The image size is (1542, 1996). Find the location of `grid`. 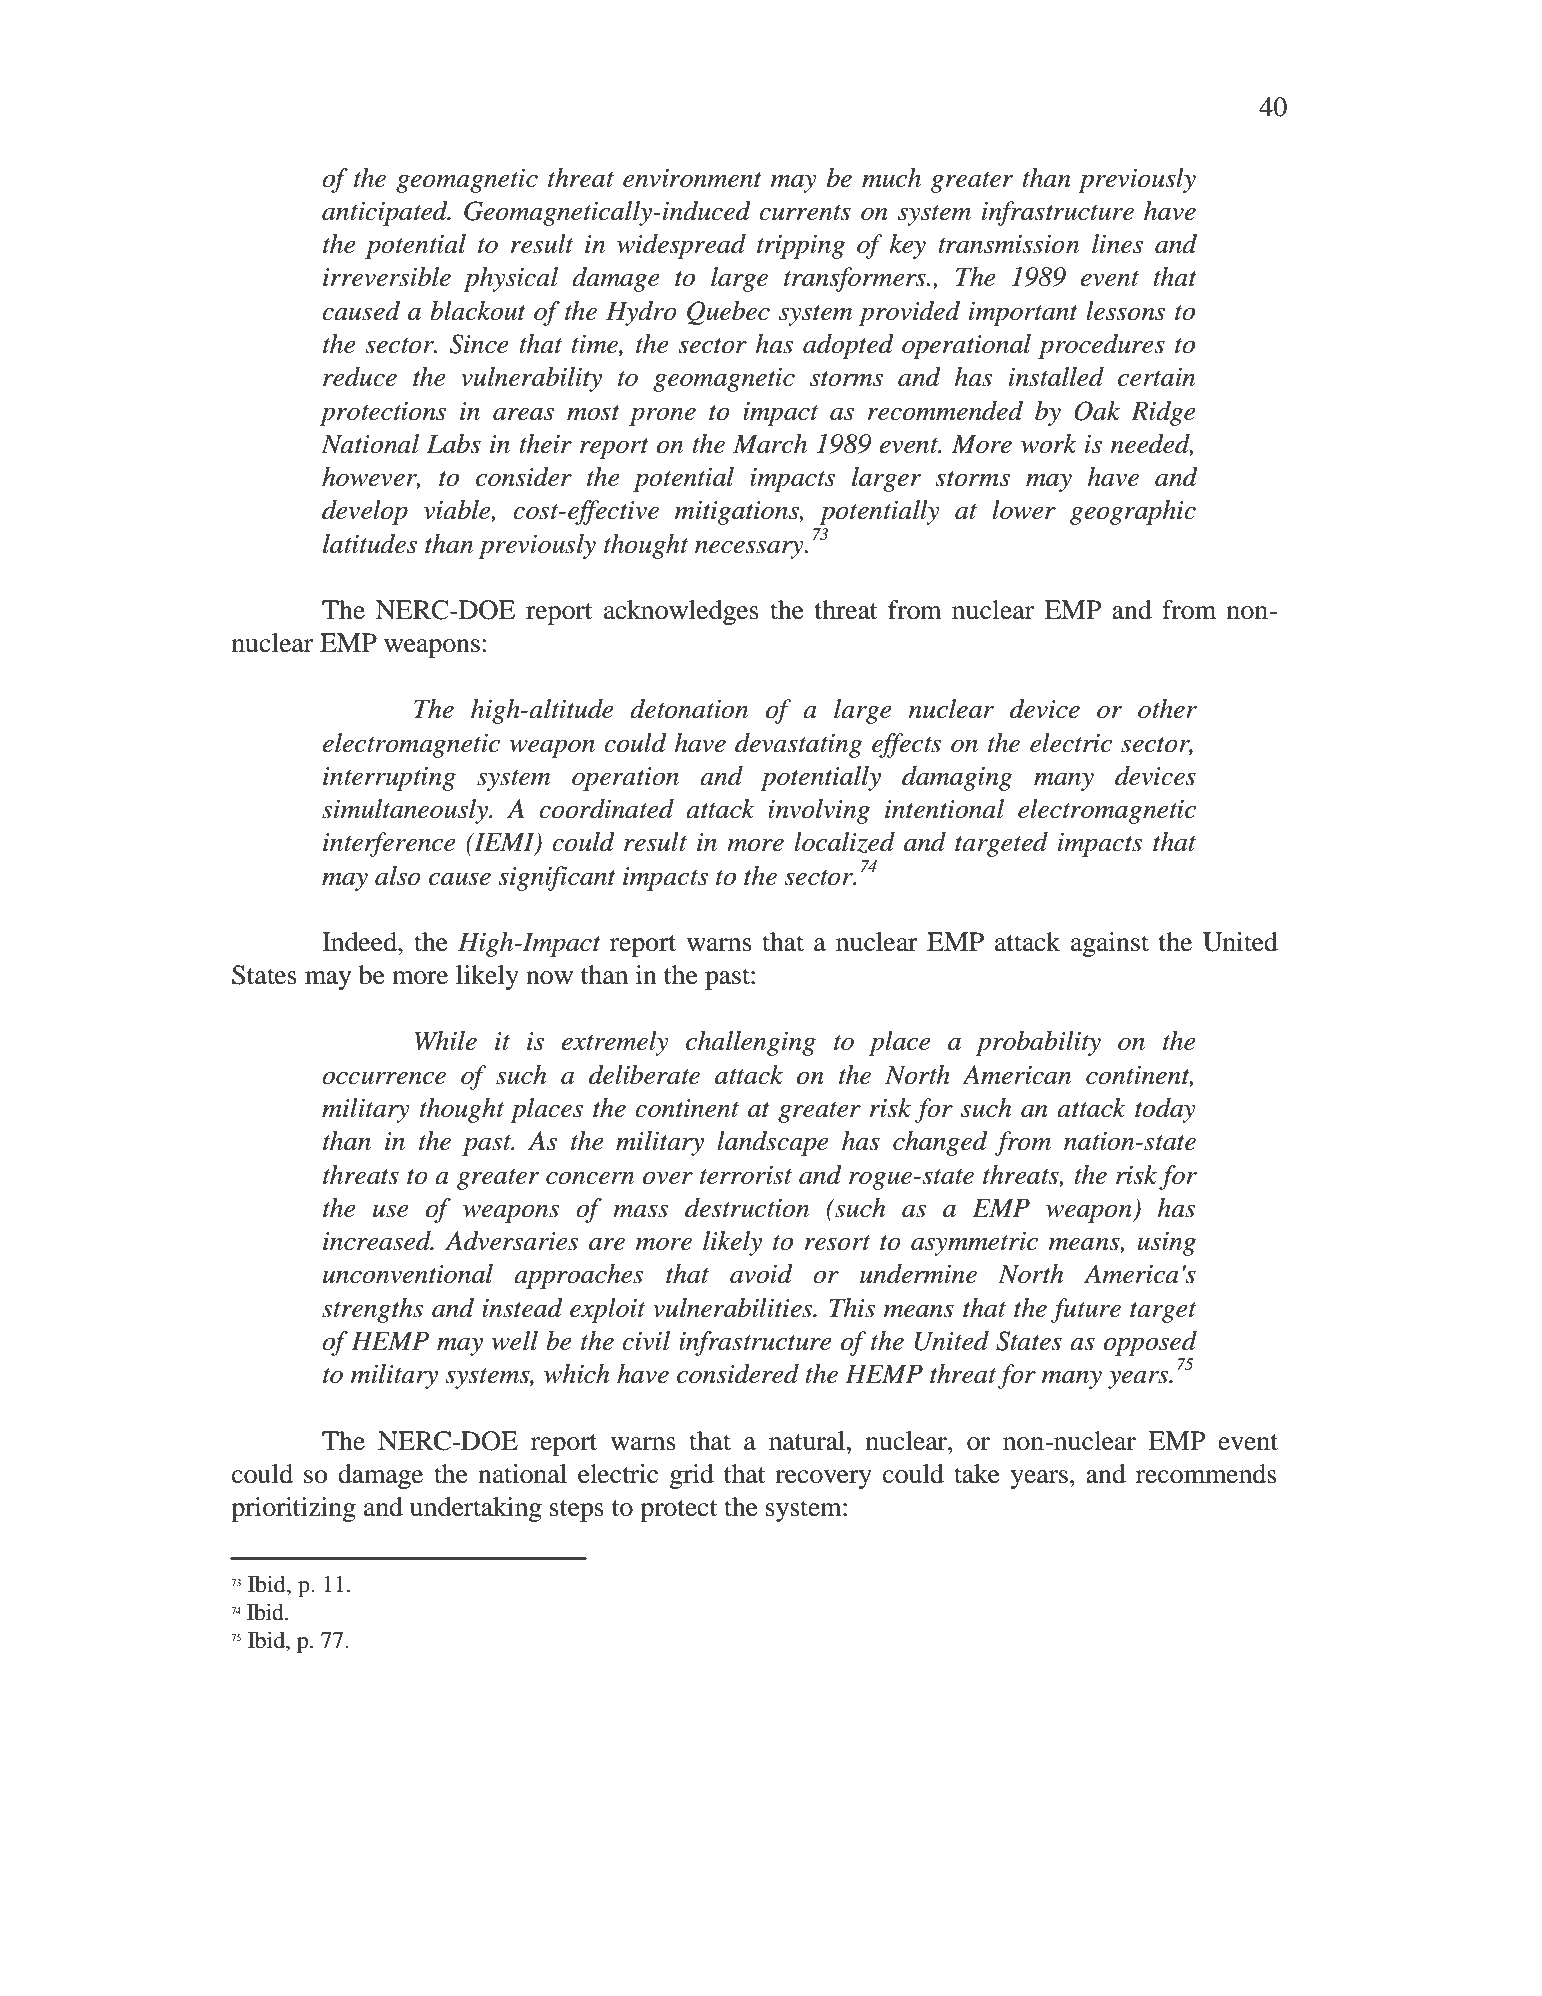

grid is located at coordinates (692, 1476).
